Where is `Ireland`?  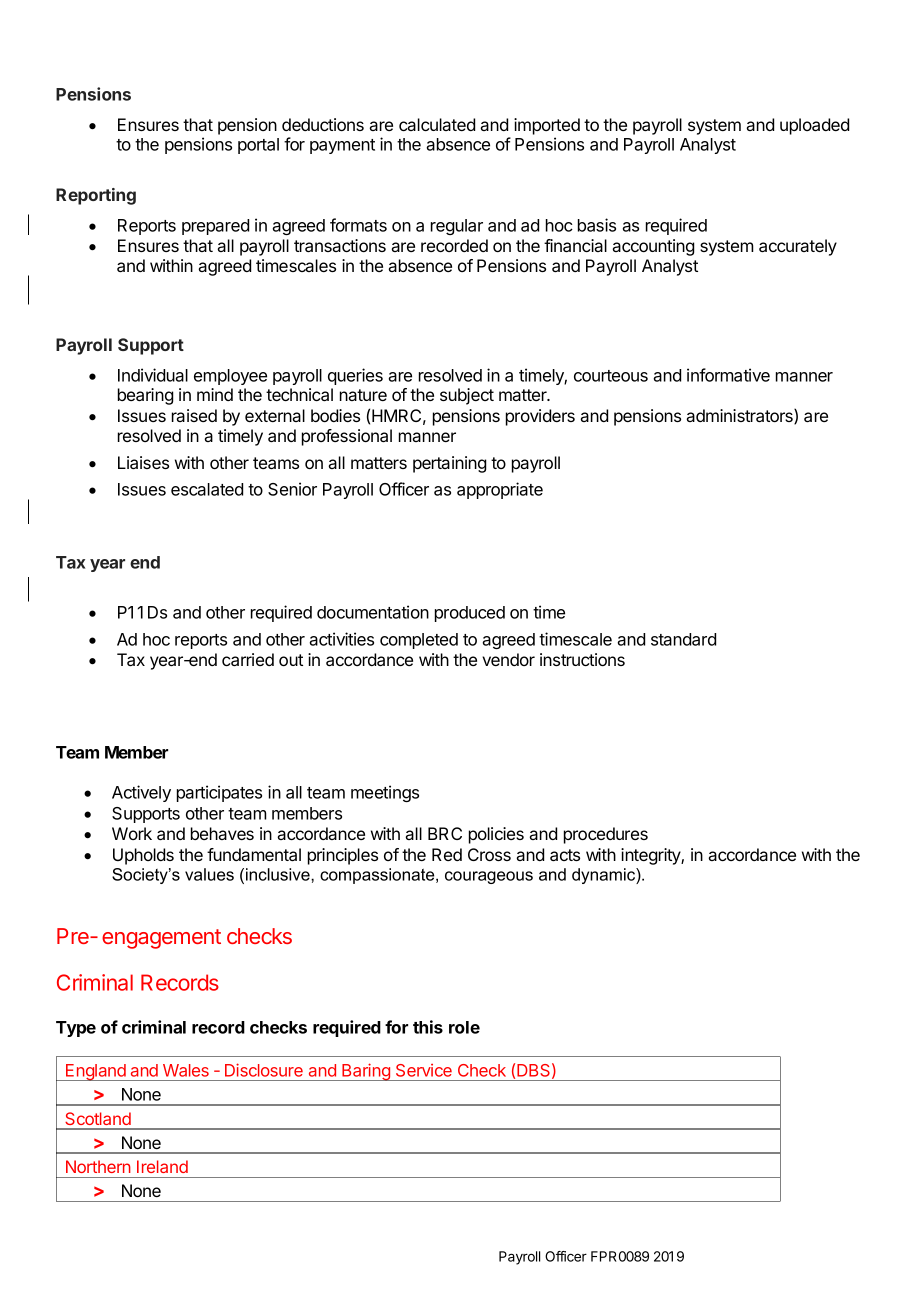
Ireland is located at coordinates (162, 1166).
